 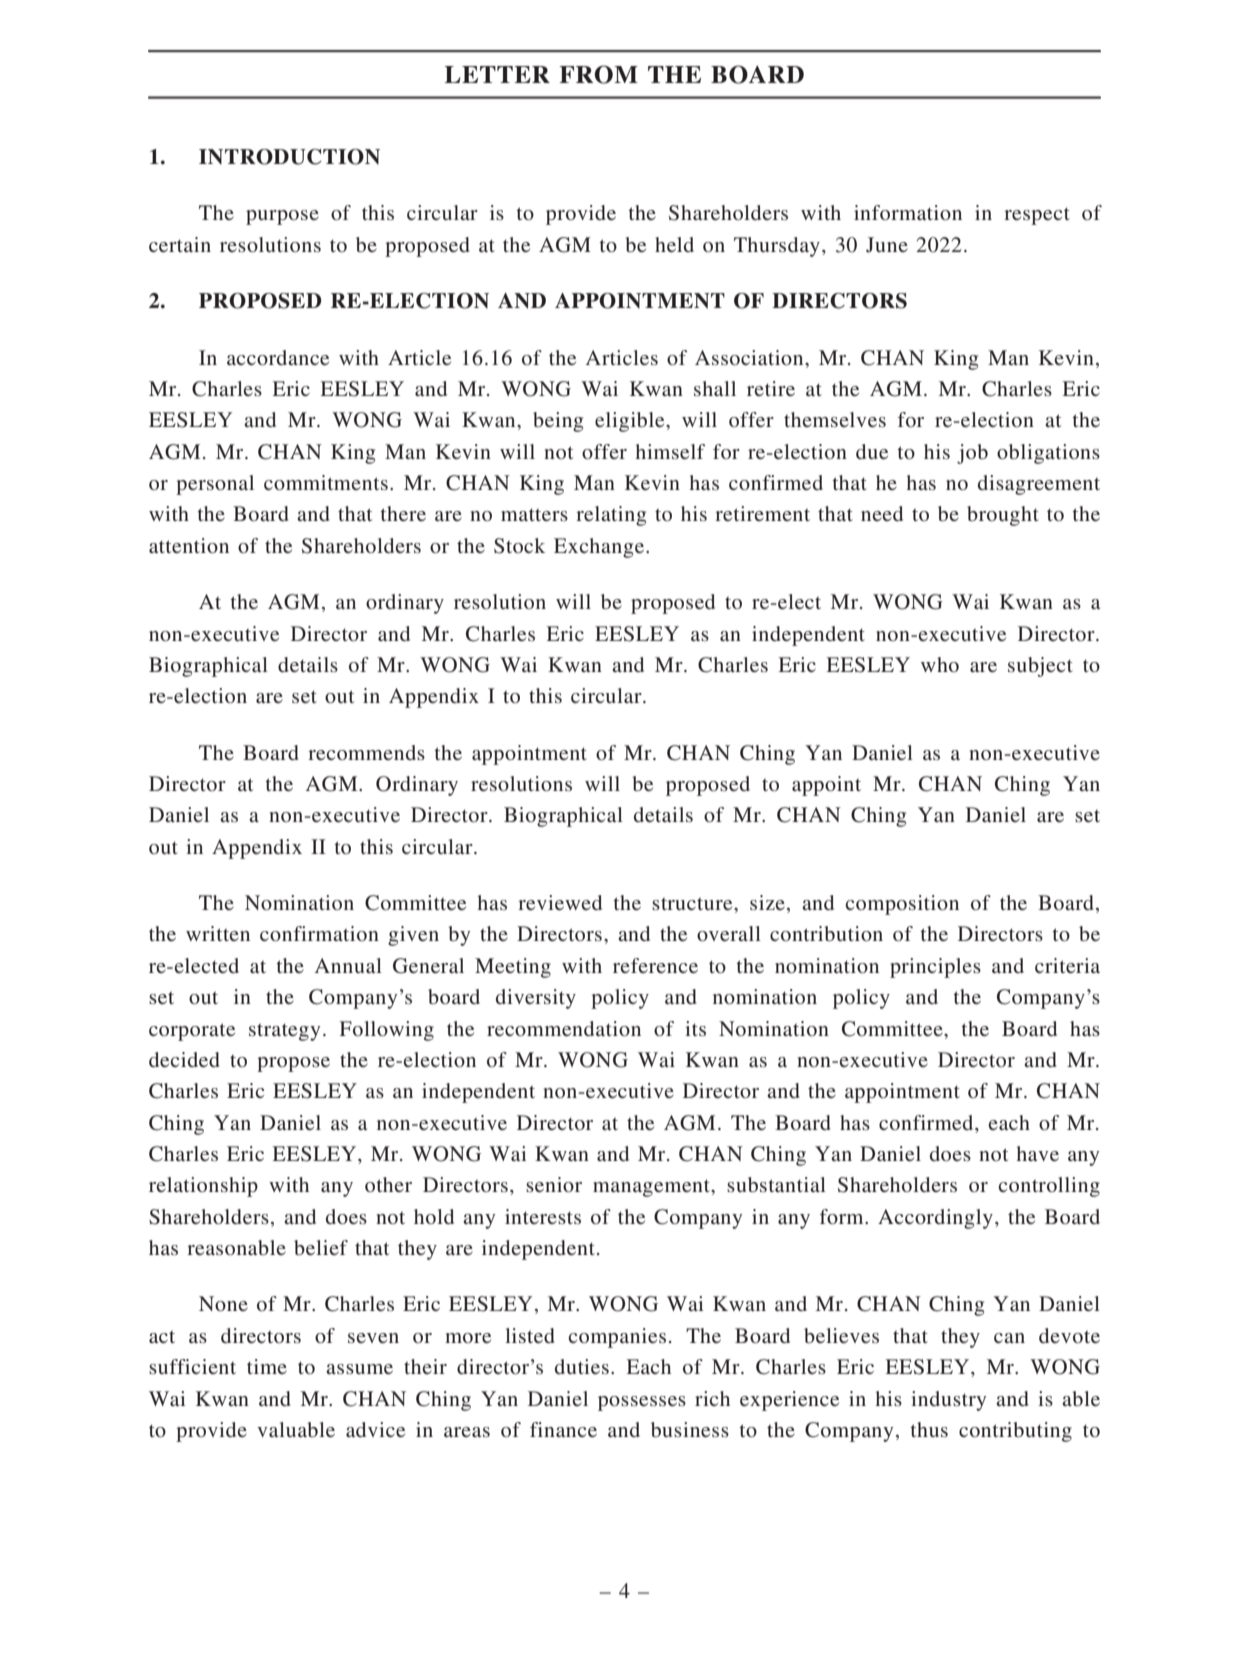 I want to click on respect, so click(x=1037, y=216).
